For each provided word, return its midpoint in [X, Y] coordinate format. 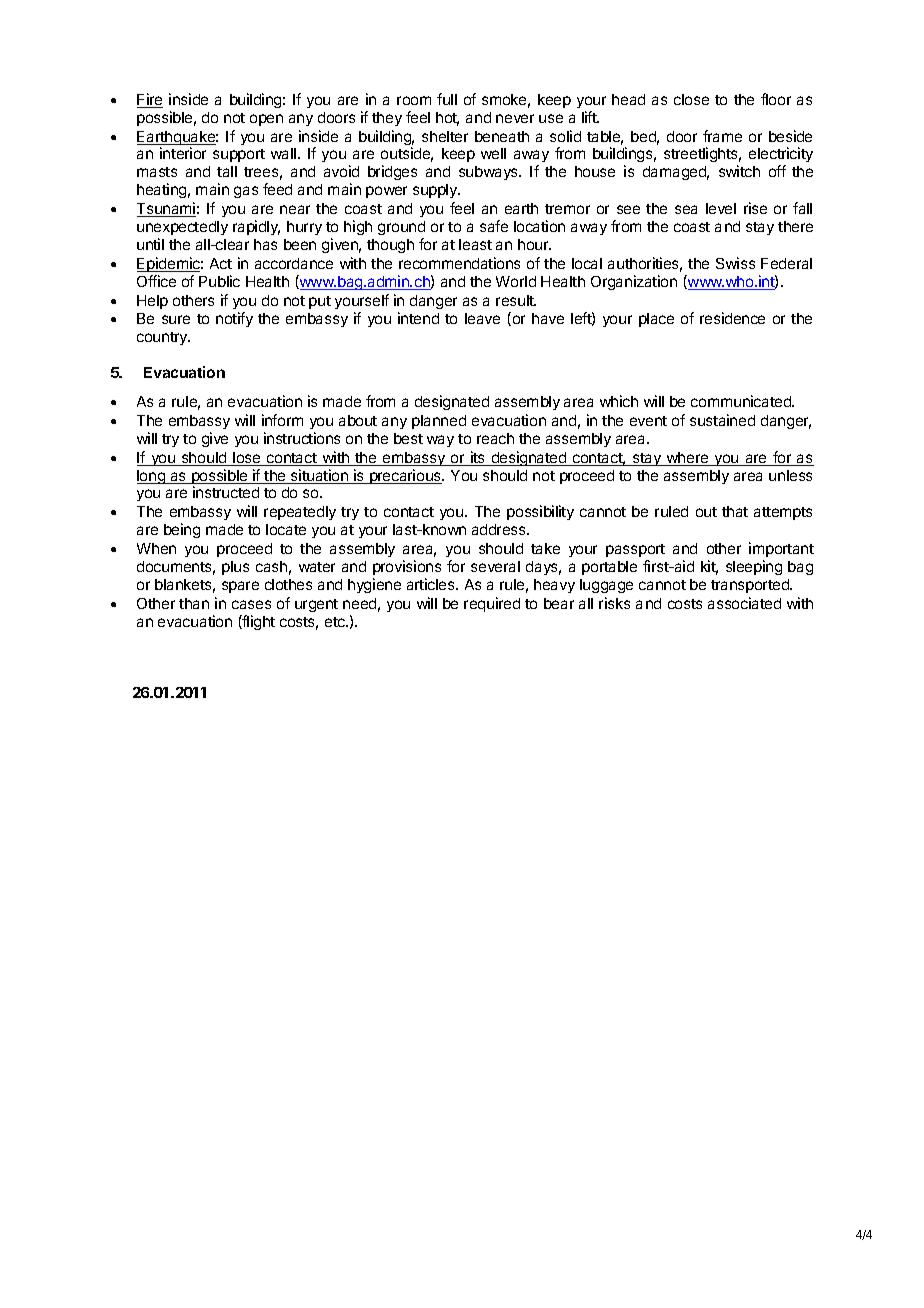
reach [495, 438]
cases [251, 604]
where [687, 459]
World [516, 281]
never [515, 118]
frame [722, 136]
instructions [302, 438]
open [266, 120]
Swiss [735, 263]
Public [219, 281]
